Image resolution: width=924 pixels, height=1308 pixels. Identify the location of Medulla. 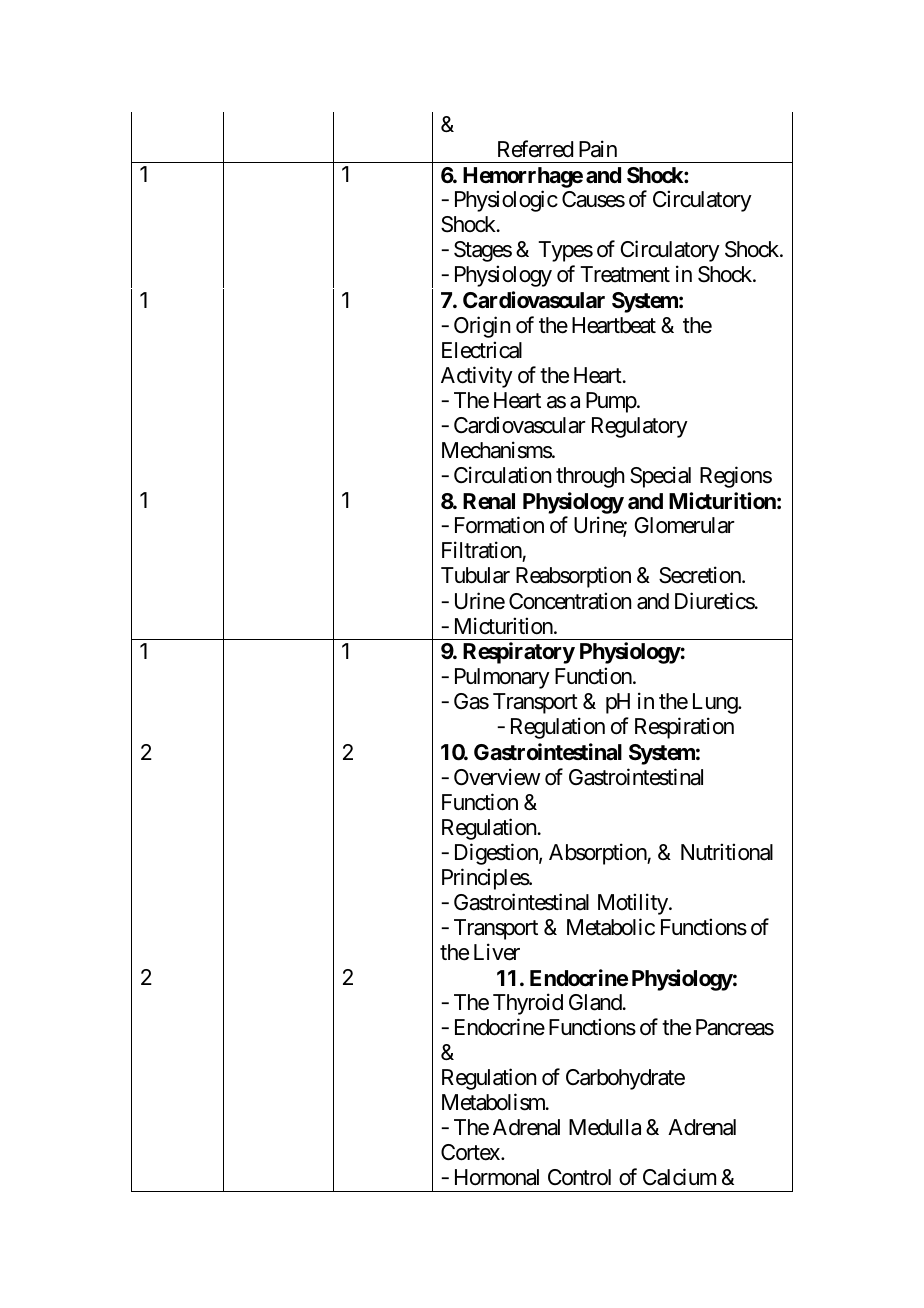
(605, 1127).
